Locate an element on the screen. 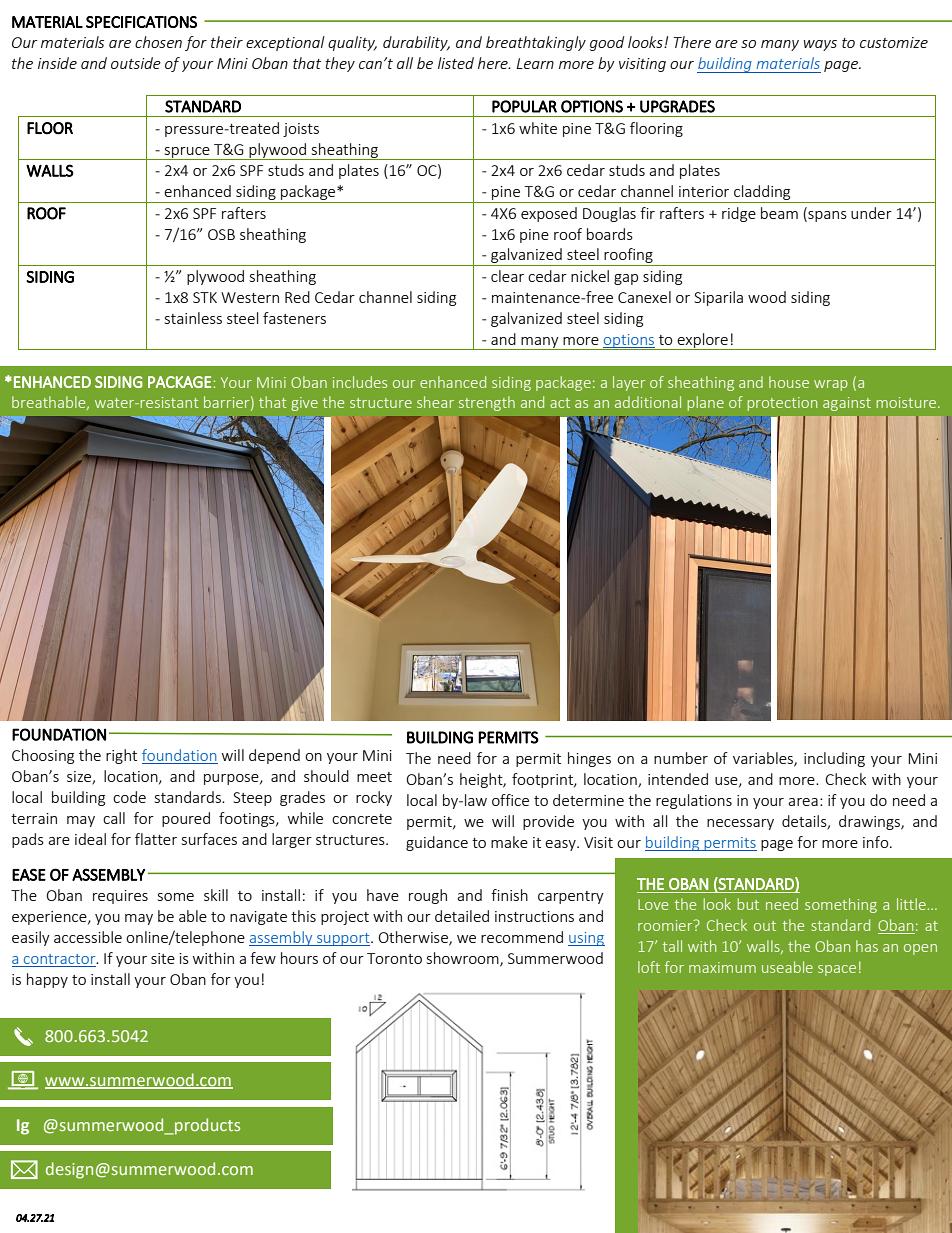 This screenshot has height=1233, width=952. outside is located at coordinates (136, 63).
